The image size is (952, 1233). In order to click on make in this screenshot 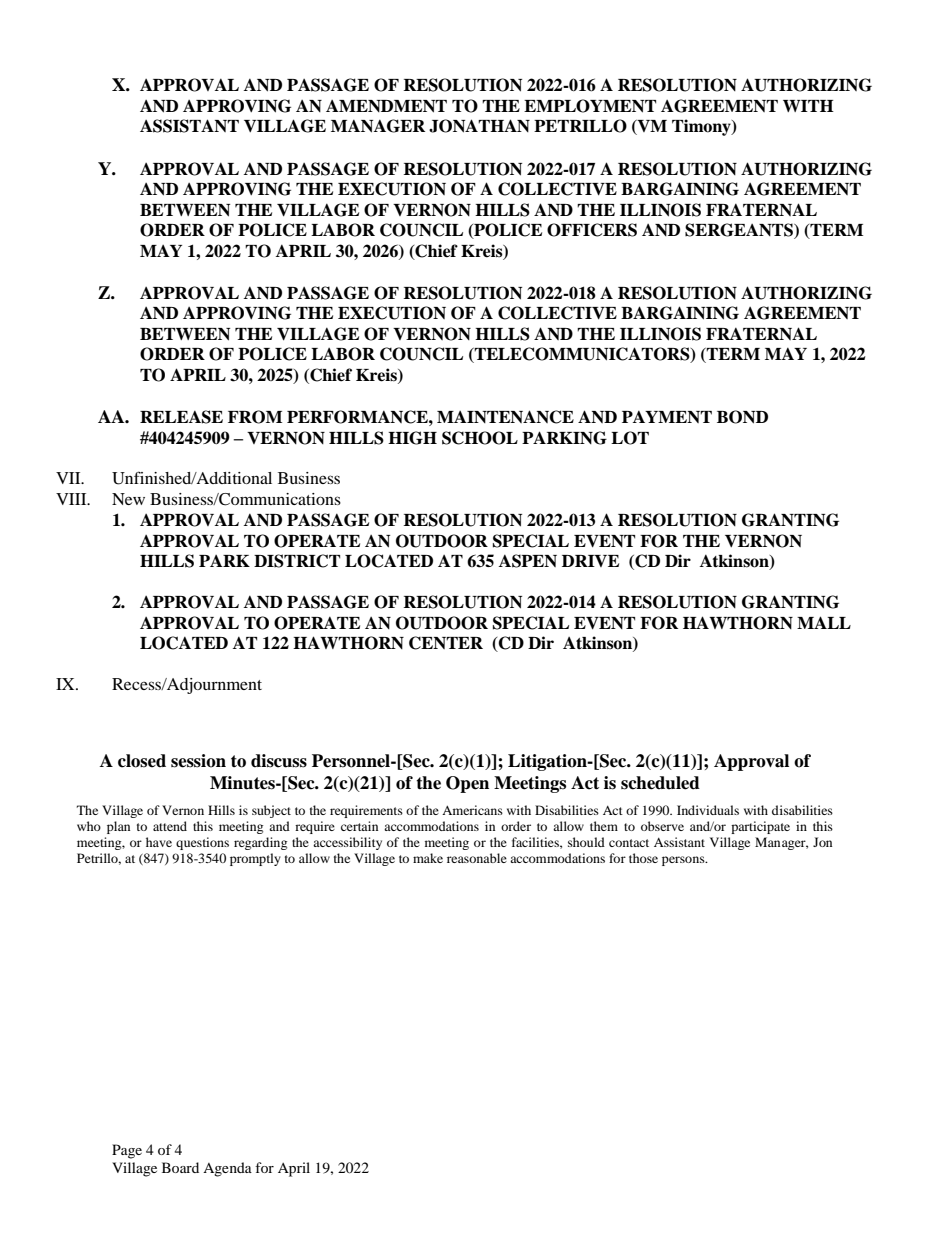, I will do `click(428, 858)`.
